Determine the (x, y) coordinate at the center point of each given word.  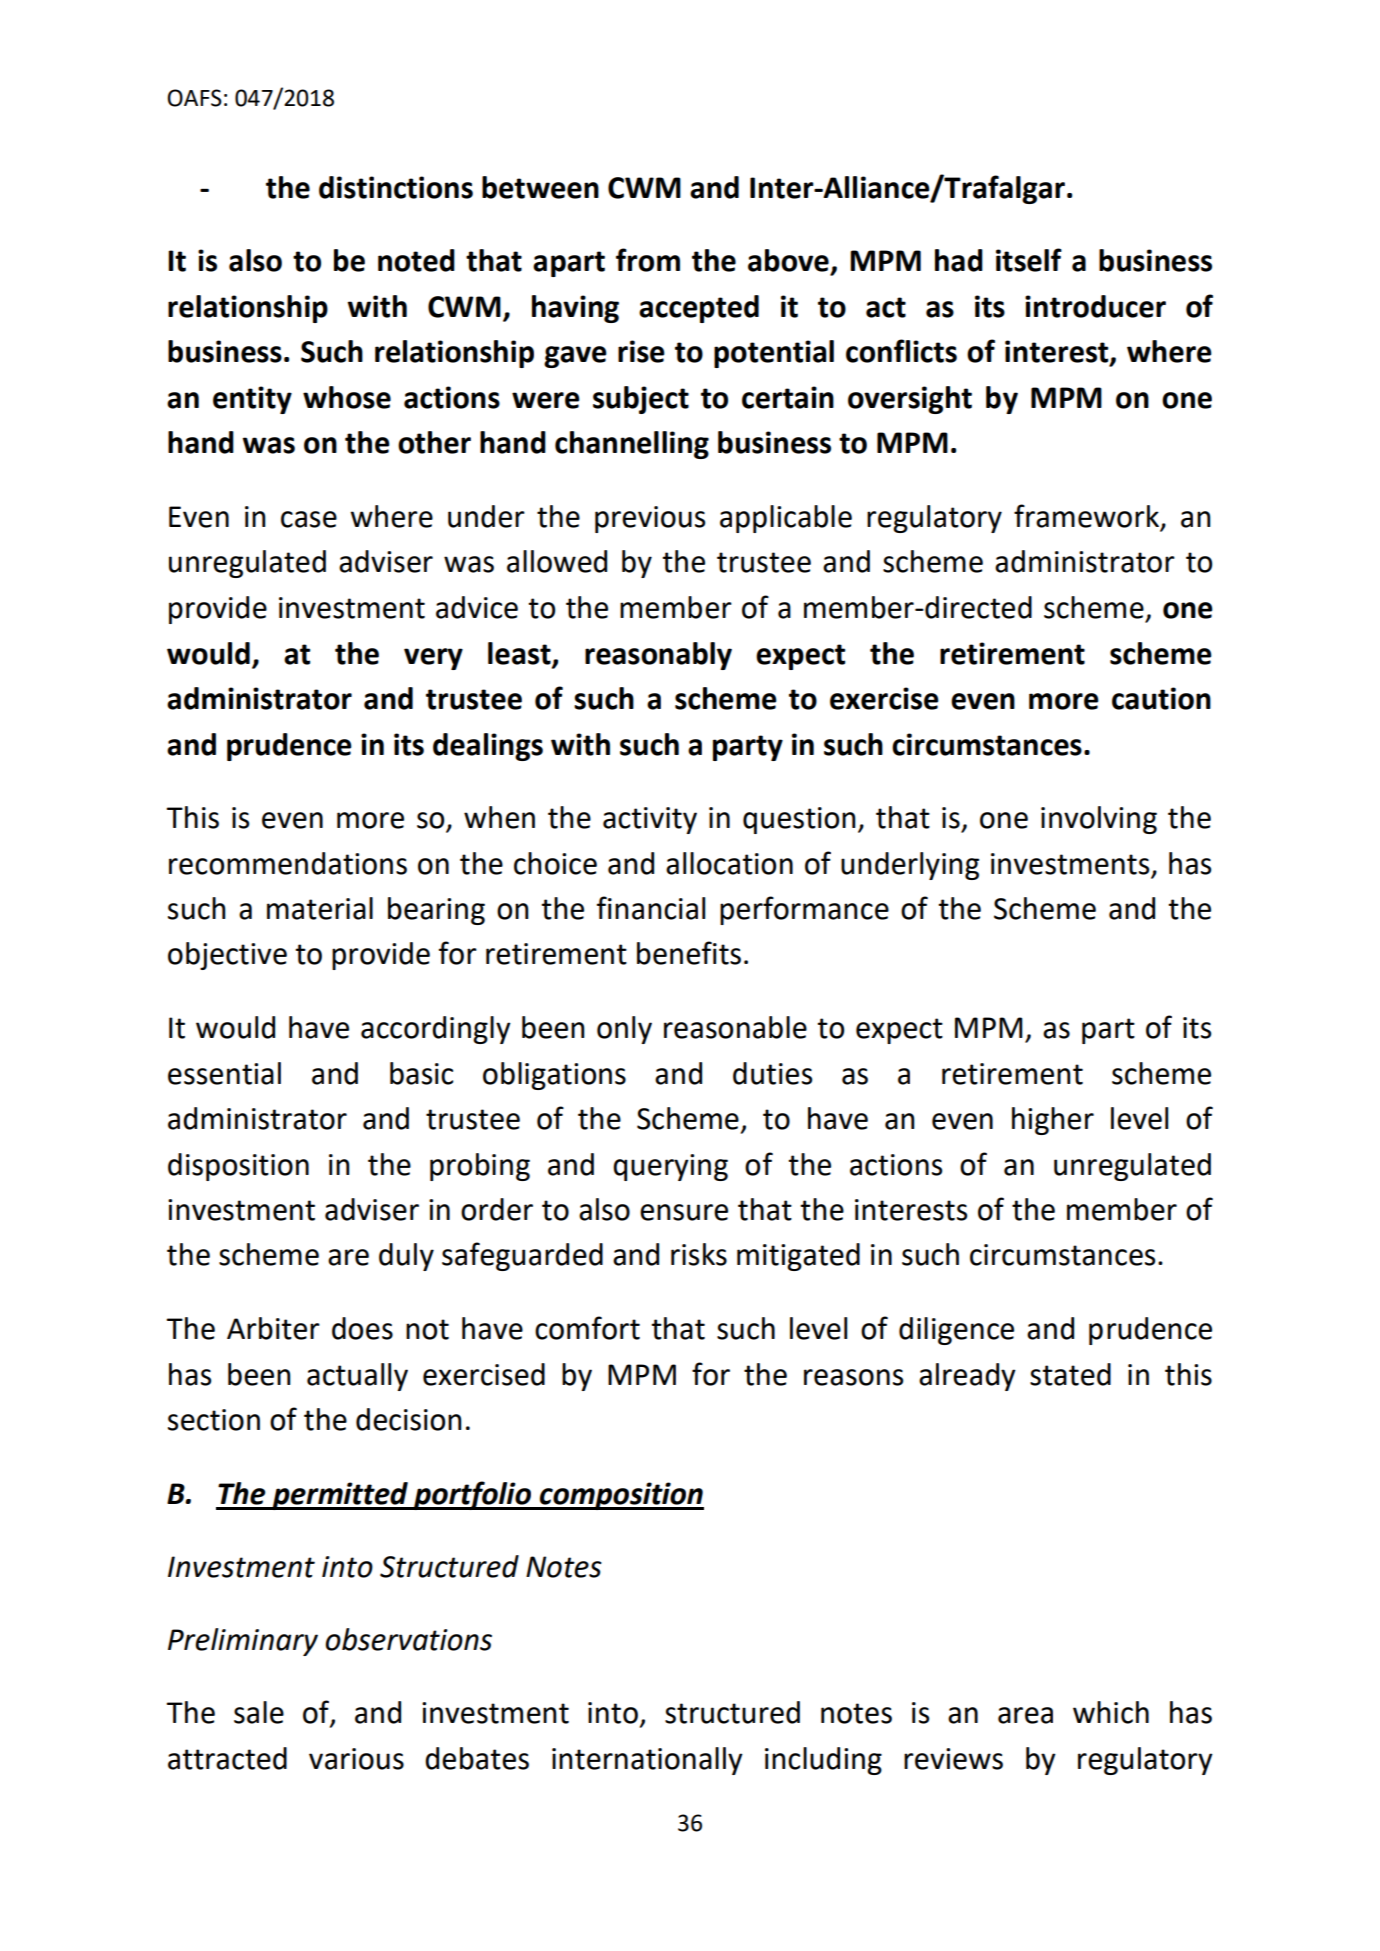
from (648, 260)
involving (1099, 820)
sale (259, 1712)
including (823, 1761)
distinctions (396, 187)
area (1025, 1715)
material (320, 908)
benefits (689, 953)
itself (1029, 260)
